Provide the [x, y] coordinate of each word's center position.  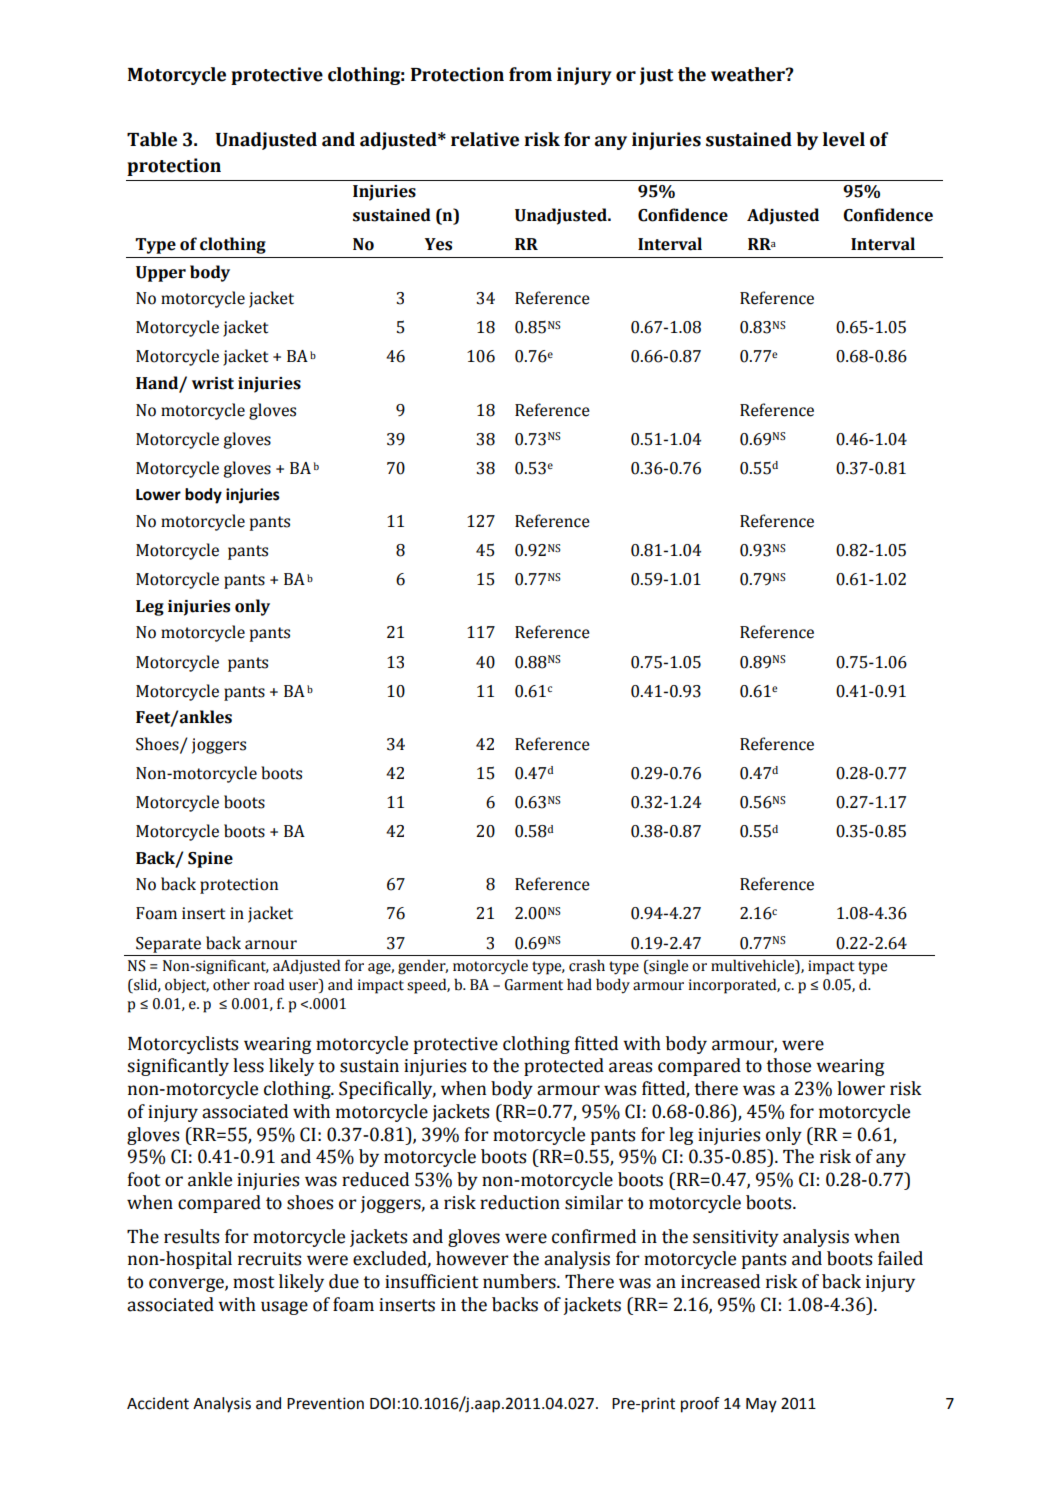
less [248, 1065]
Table [152, 139]
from [530, 74]
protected [564, 1067]
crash [587, 965]
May [761, 1405]
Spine [210, 860]
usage [284, 1308]
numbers [520, 1281]
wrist [213, 383]
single [667, 967]
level [844, 139]
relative [485, 139]
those [788, 1065]
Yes [438, 244]
